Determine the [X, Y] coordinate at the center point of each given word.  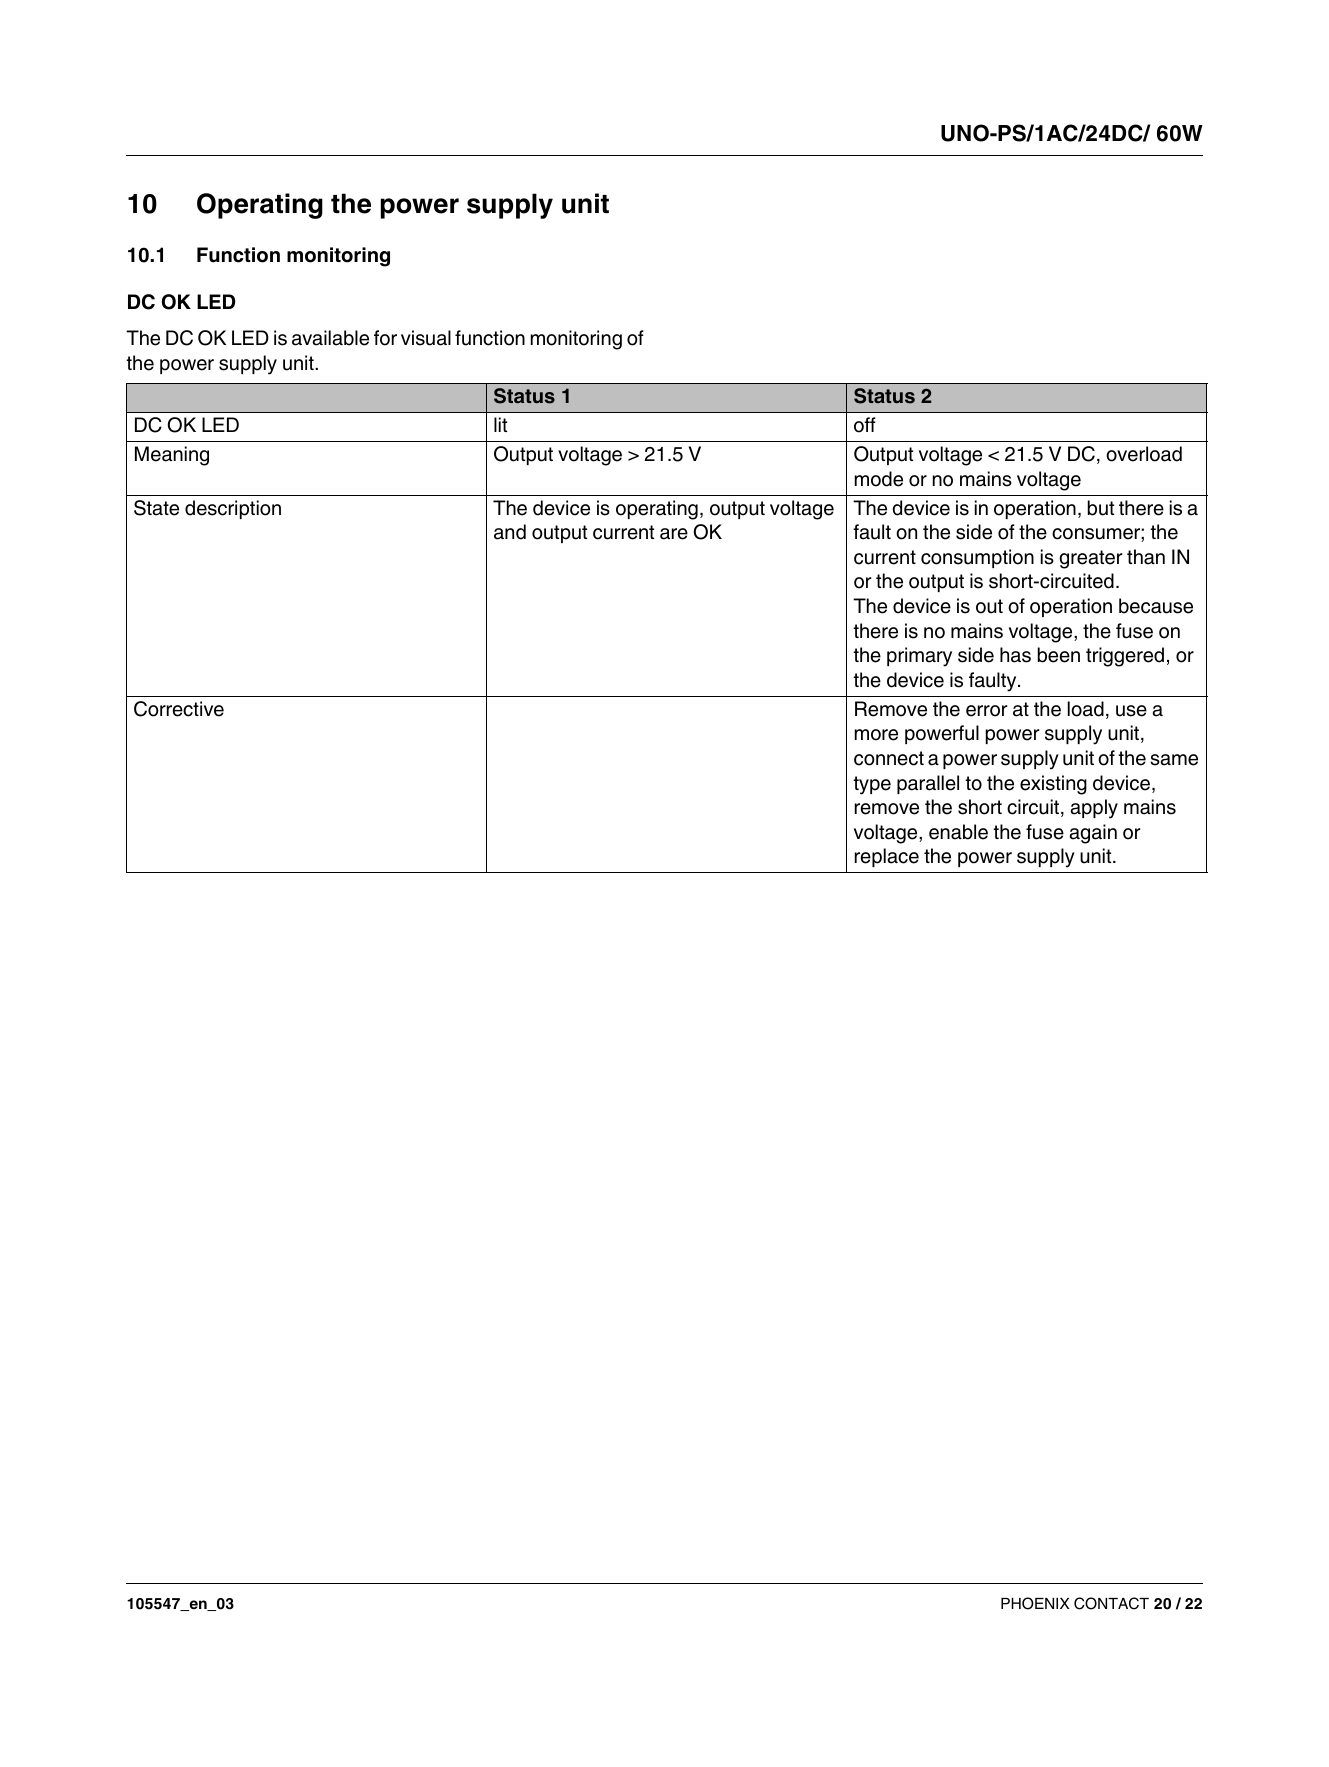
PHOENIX [1035, 1603]
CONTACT [1111, 1603]
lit [500, 424]
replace [887, 857]
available [330, 338]
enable [958, 832]
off [865, 425]
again [1093, 834]
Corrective [179, 709]
